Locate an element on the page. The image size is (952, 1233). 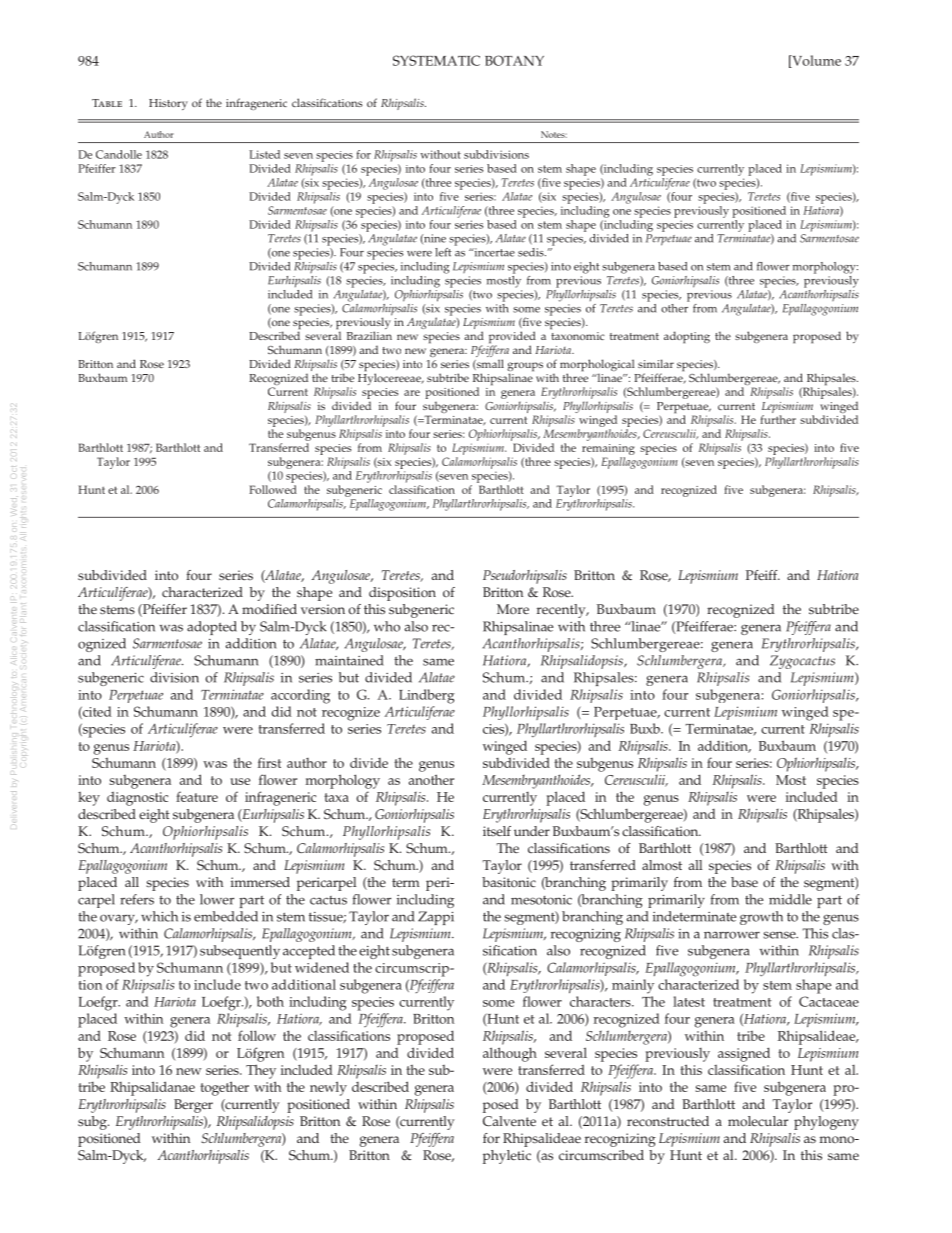
although is located at coordinates (510, 1054).
